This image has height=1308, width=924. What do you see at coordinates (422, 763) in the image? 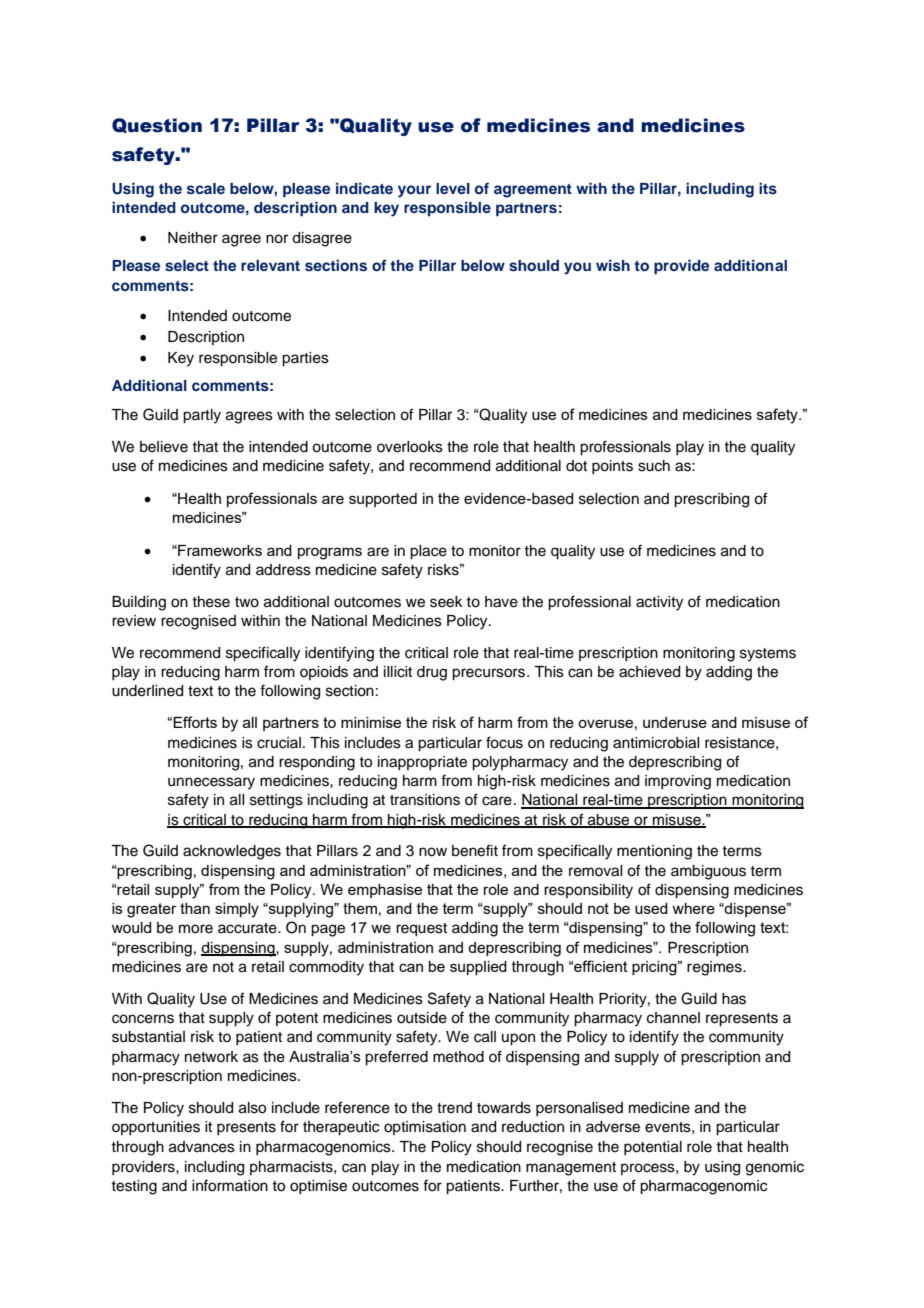
I see `inappropriate` at bounding box center [422, 763].
